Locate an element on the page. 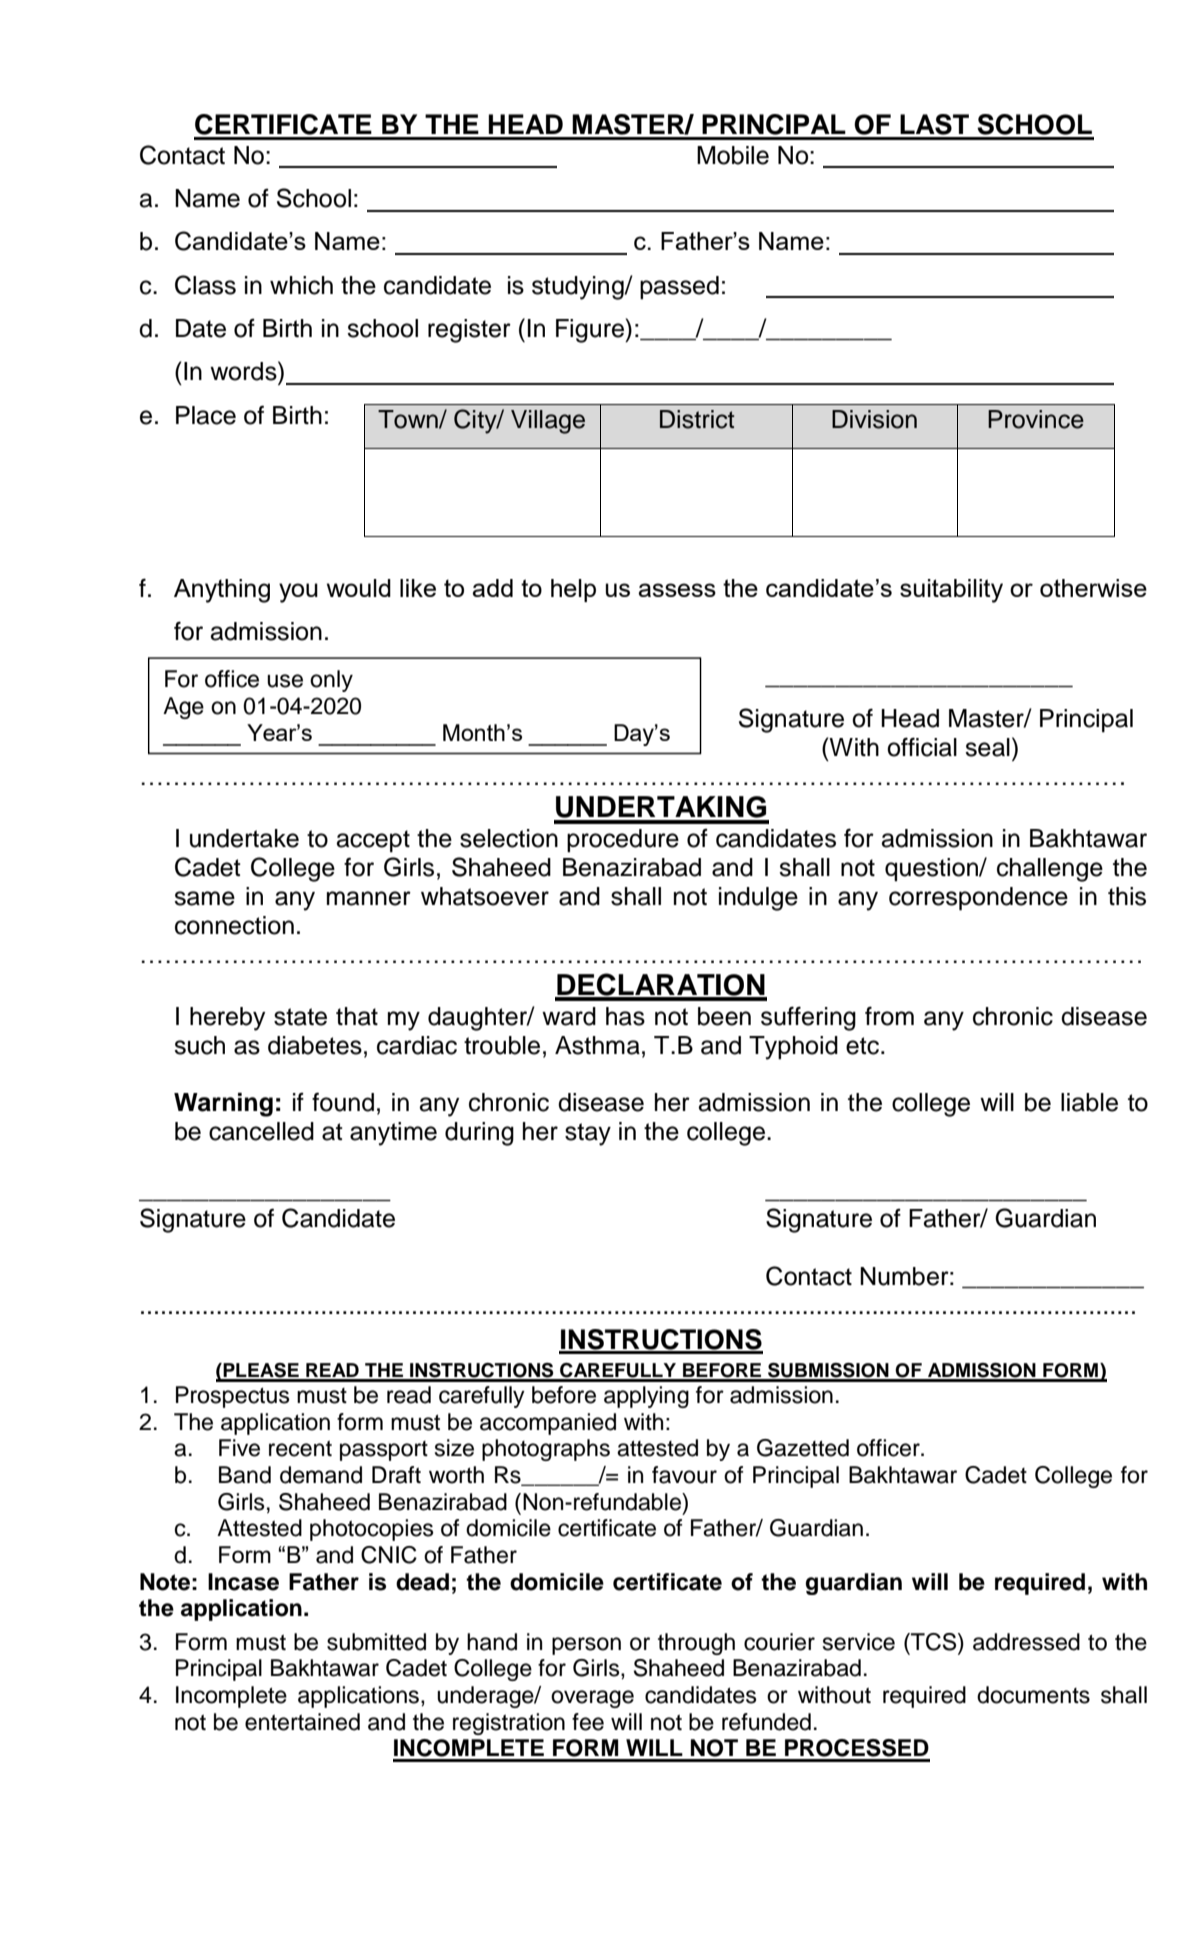 The height and width of the page is (1948, 1183). only is located at coordinates (331, 681).
